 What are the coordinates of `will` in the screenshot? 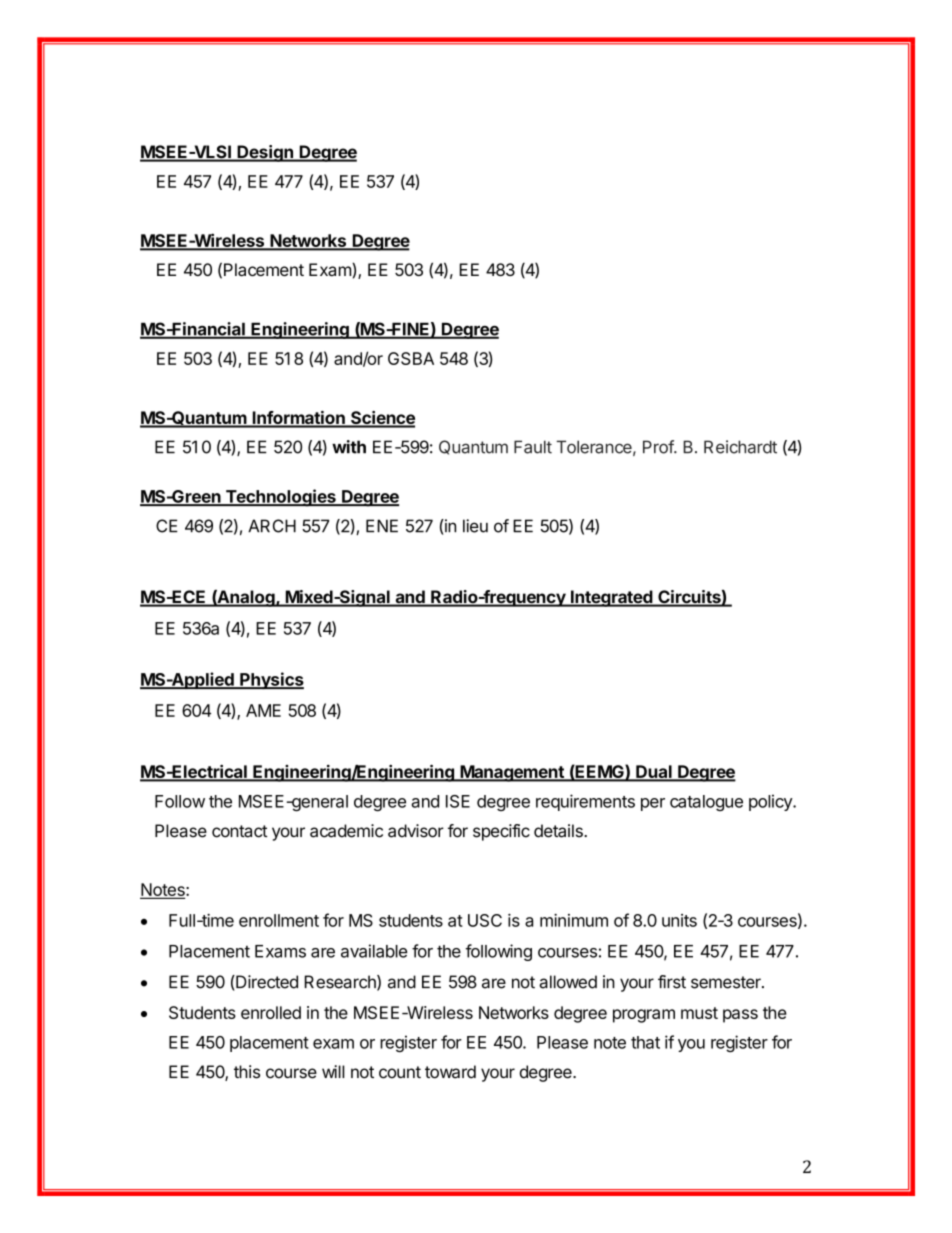 It's located at (333, 1071).
